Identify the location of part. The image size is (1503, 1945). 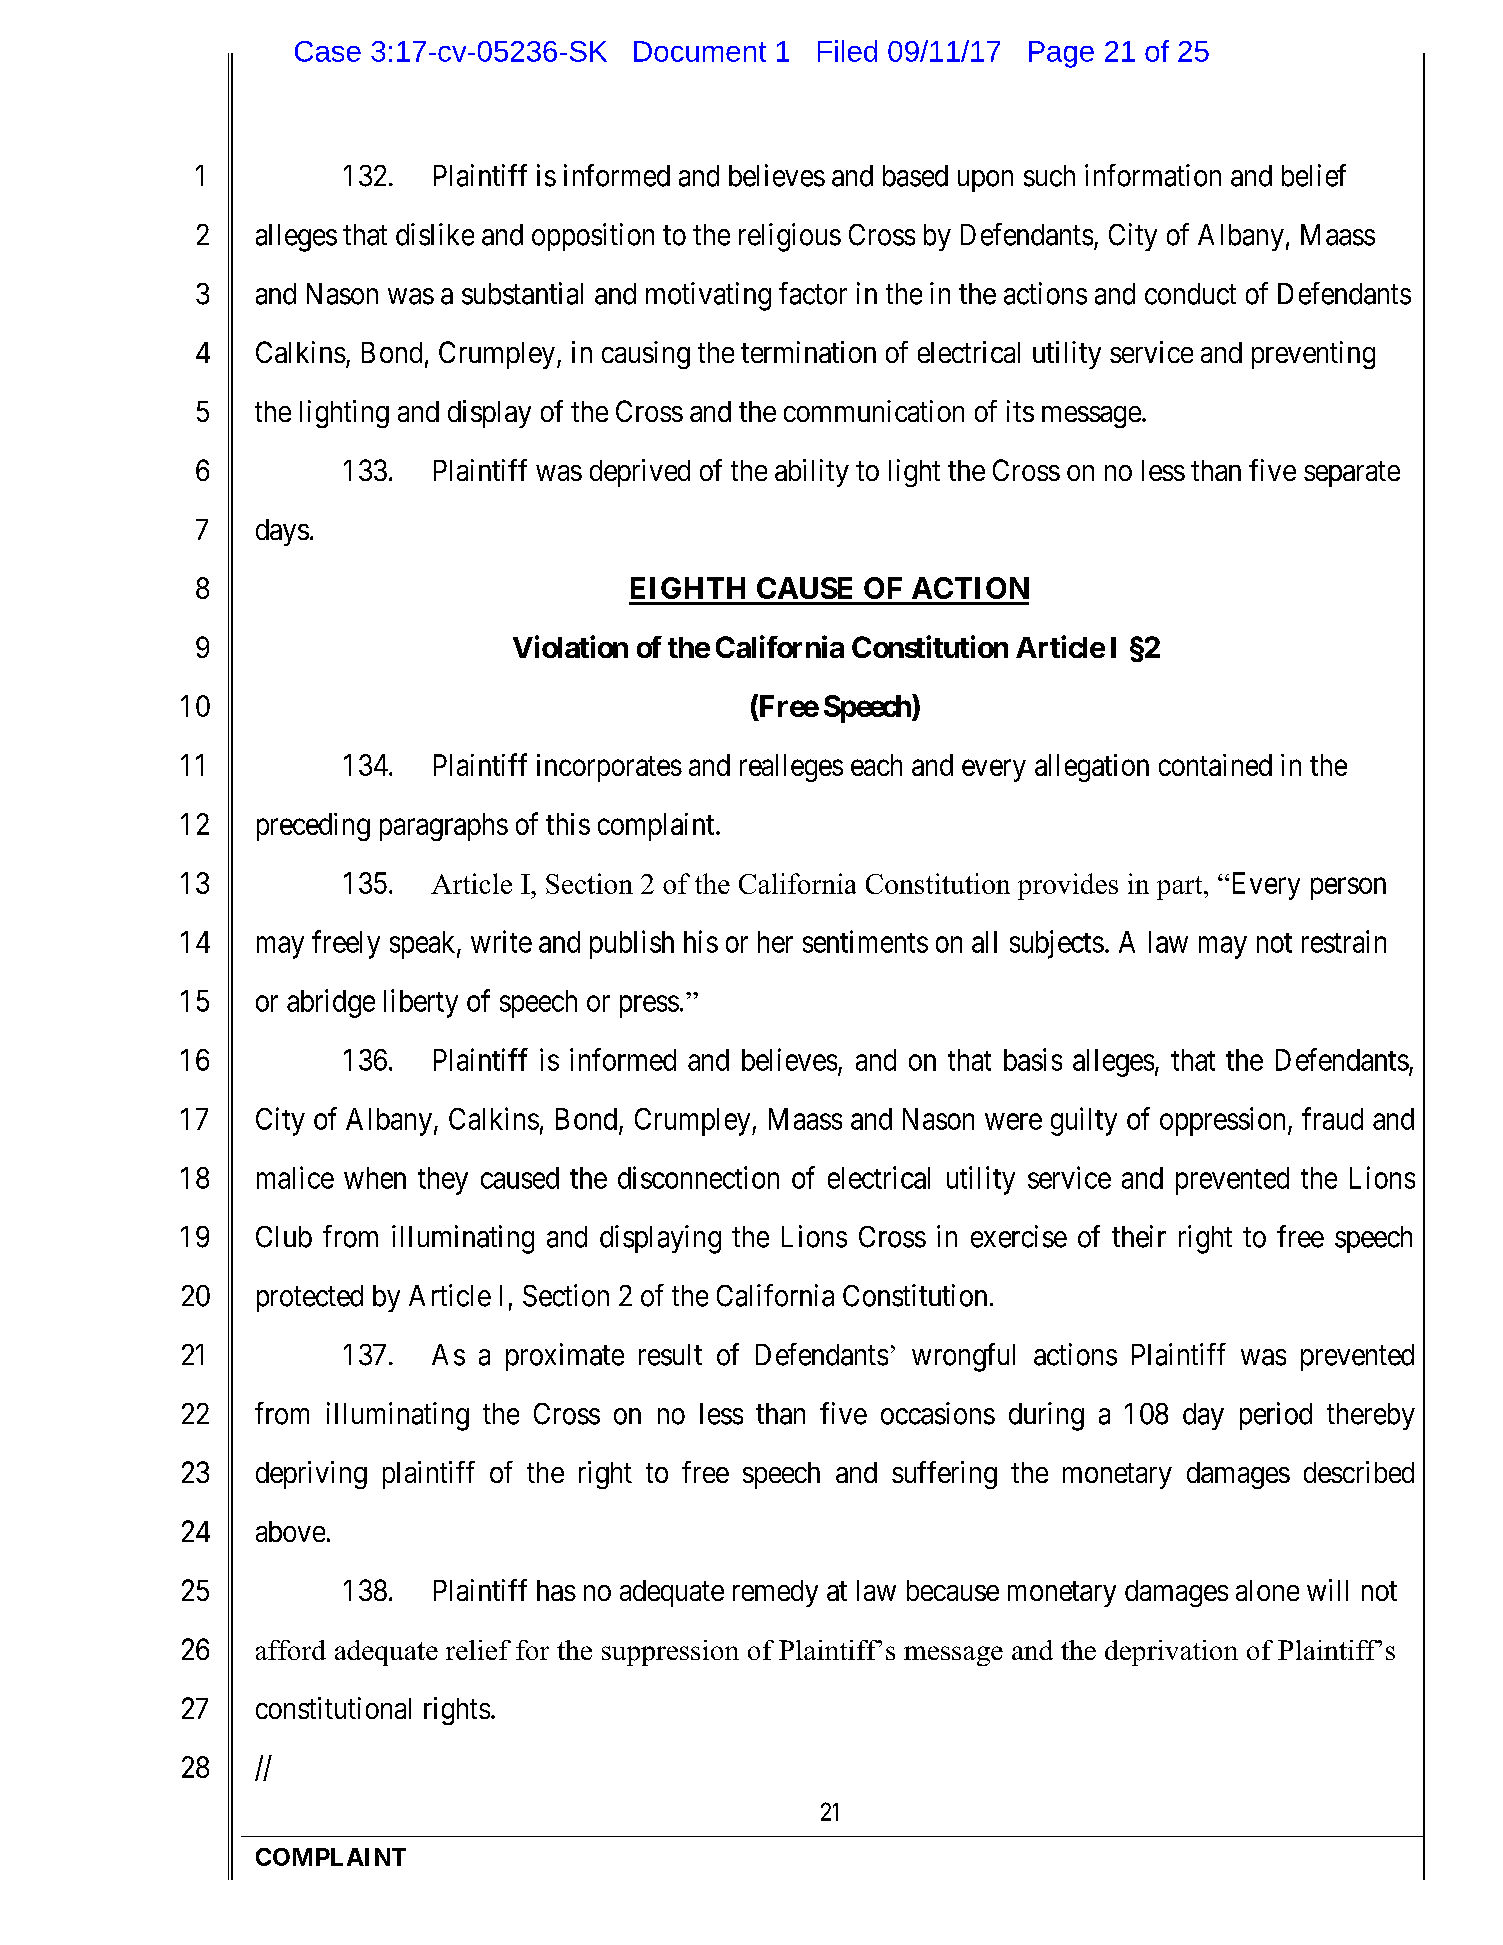
(1181, 888).
